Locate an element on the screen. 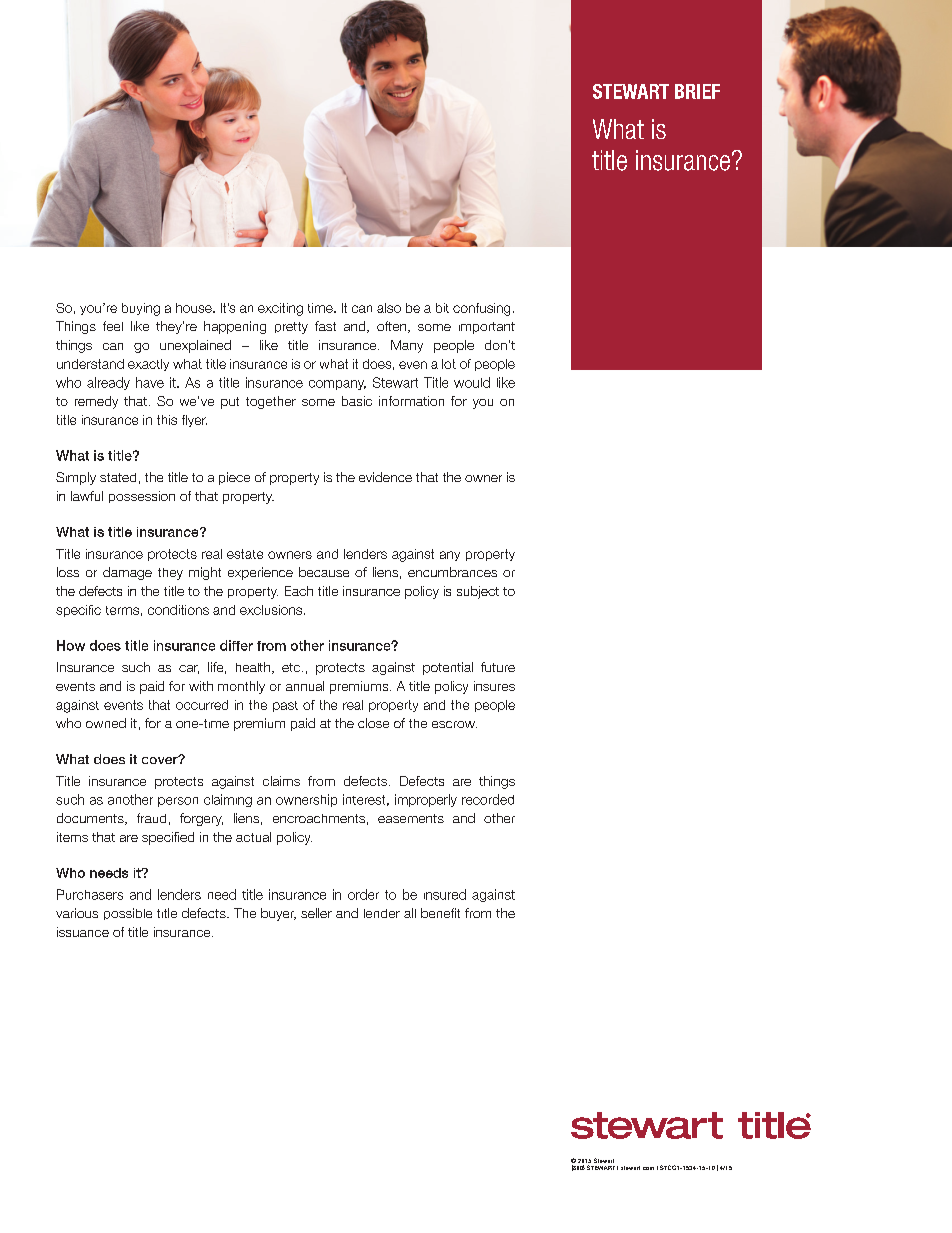 The image size is (952, 1233). possible is located at coordinates (128, 914).
